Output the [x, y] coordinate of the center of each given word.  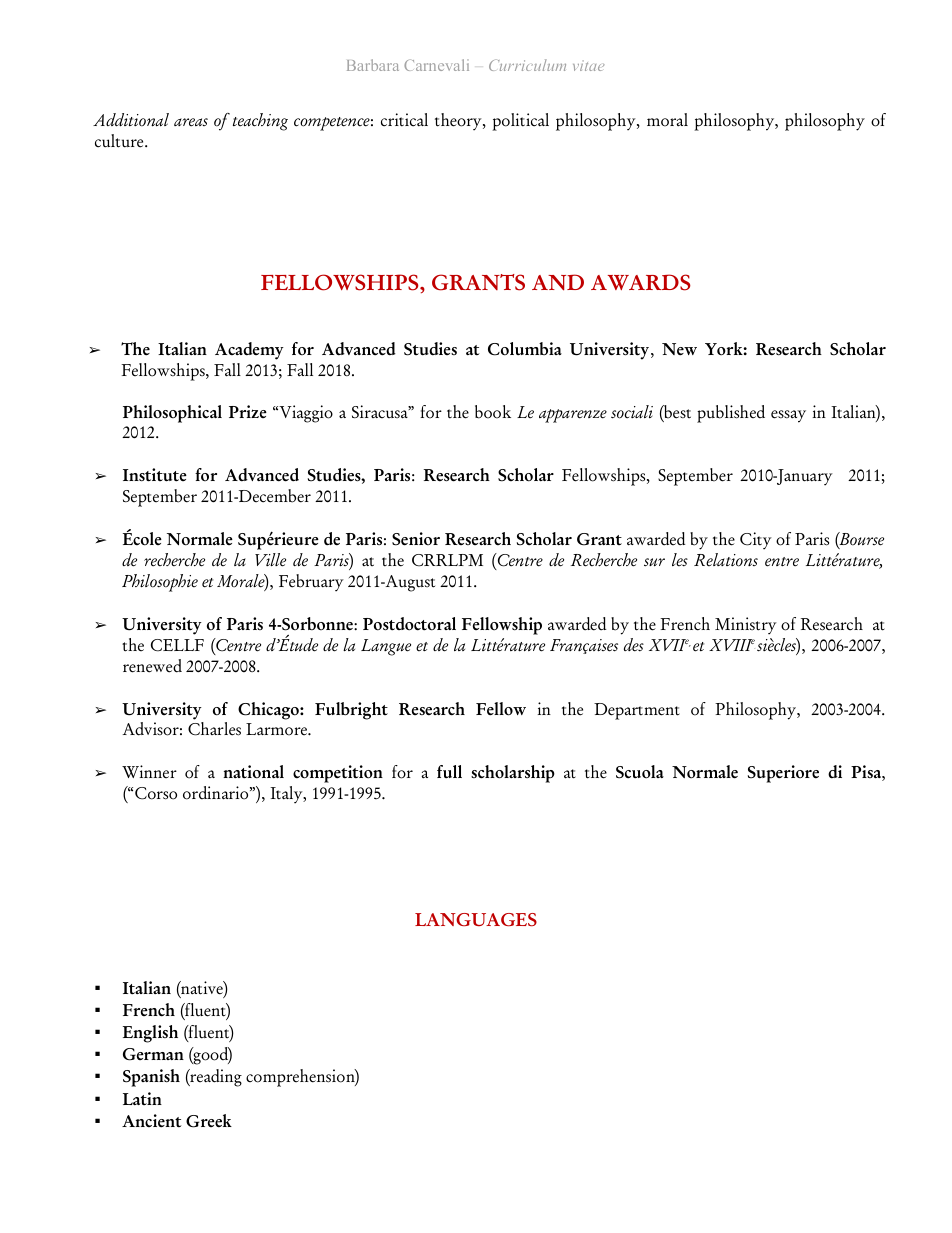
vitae [589, 65]
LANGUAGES [476, 919]
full [449, 771]
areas [191, 122]
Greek [209, 1121]
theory [459, 122]
